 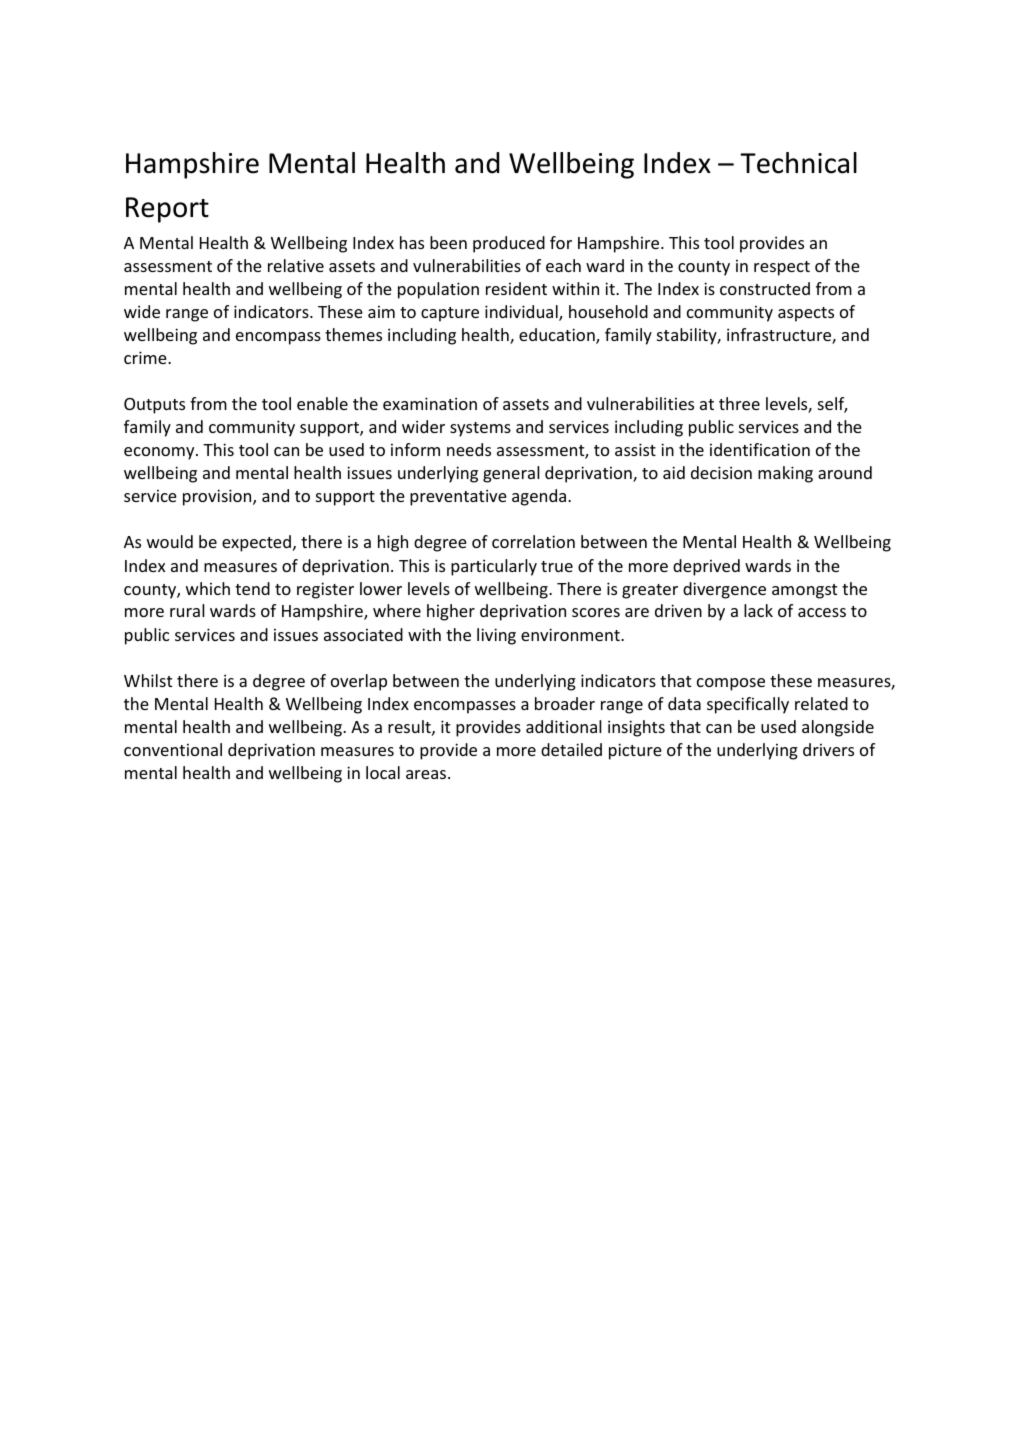 What do you see at coordinates (218, 497) in the document?
I see `provision` at bounding box center [218, 497].
